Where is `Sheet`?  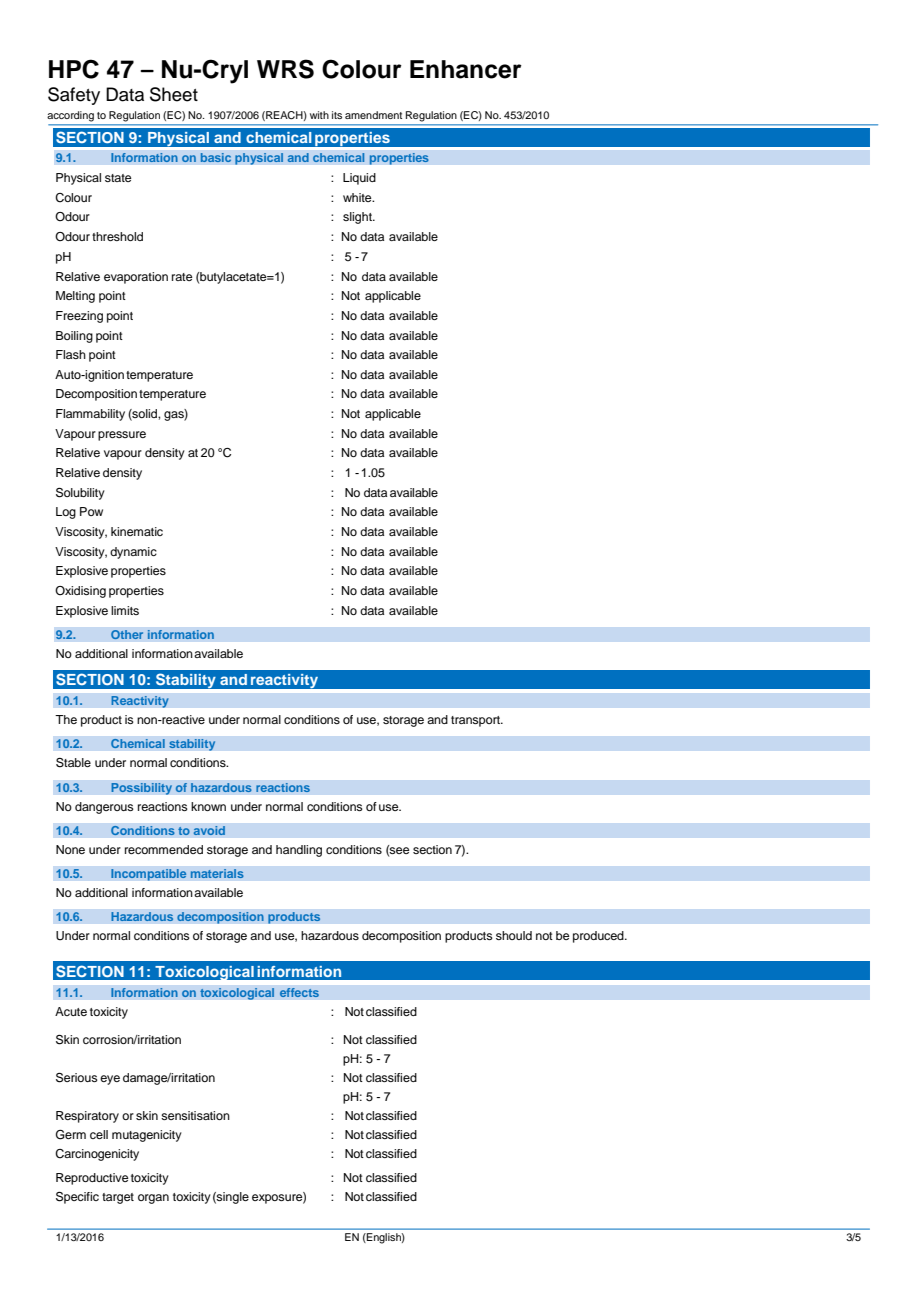 Sheet is located at coordinates (174, 94).
